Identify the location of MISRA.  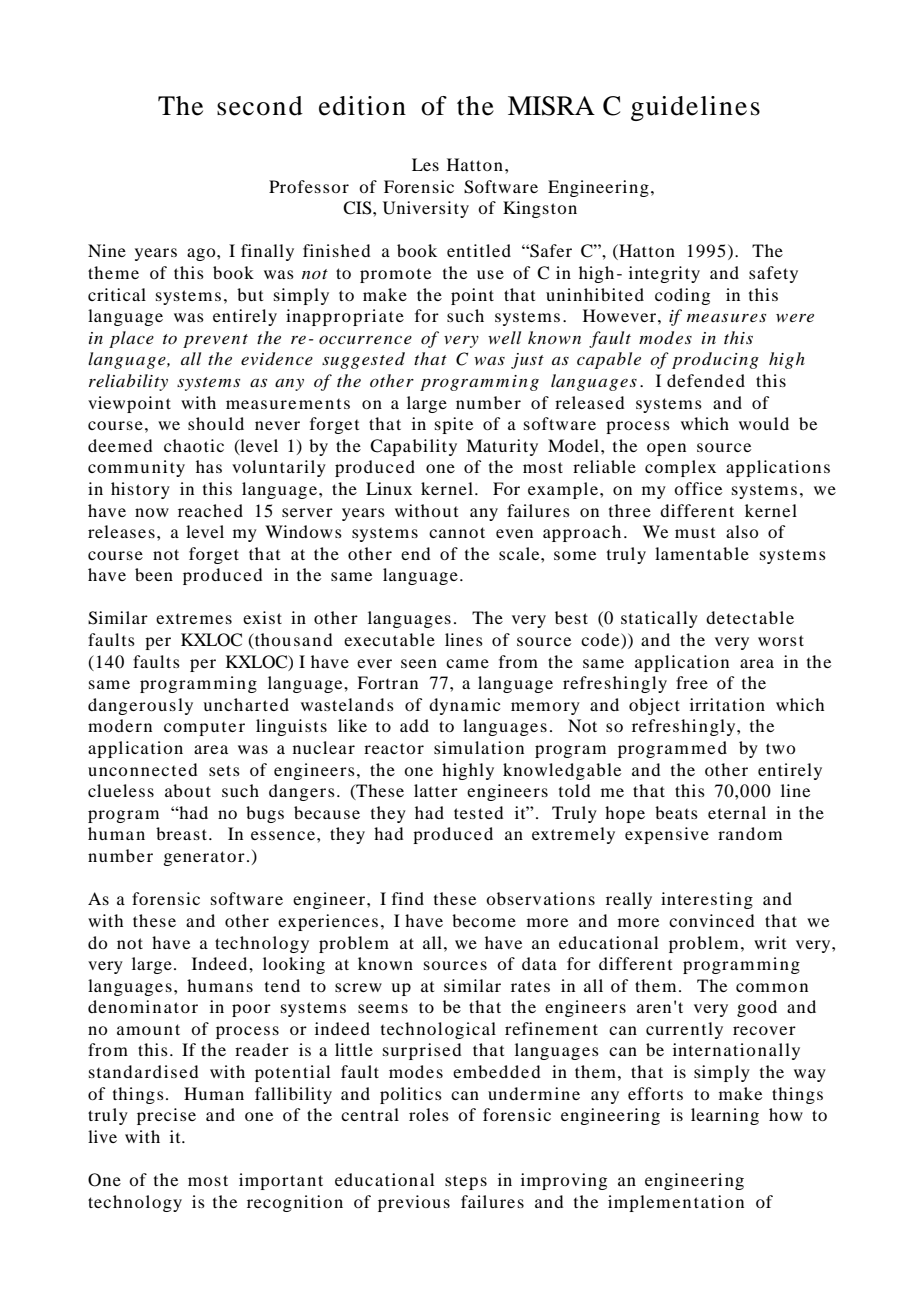
(551, 106).
